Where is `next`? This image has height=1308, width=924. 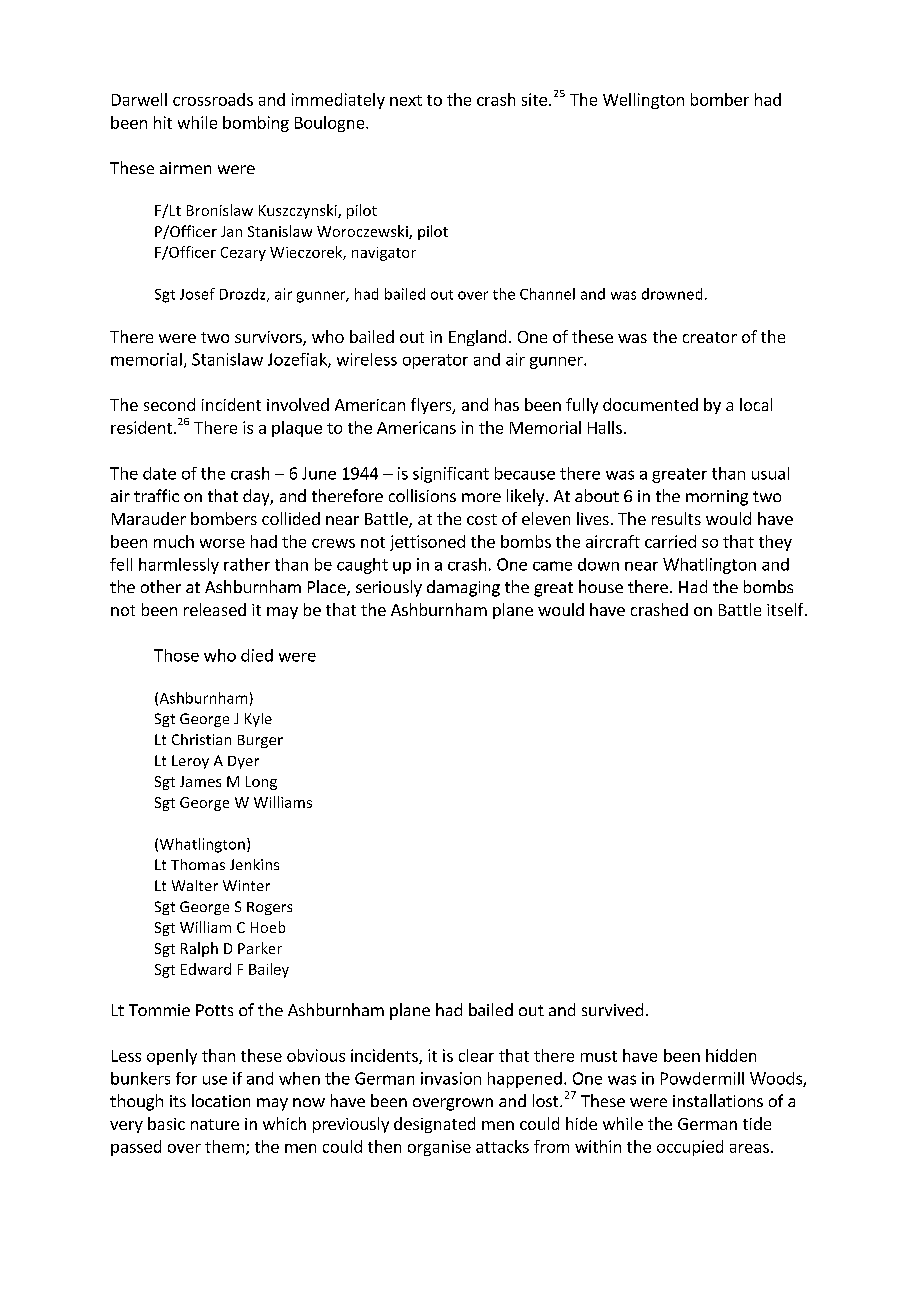
next is located at coordinates (406, 100).
